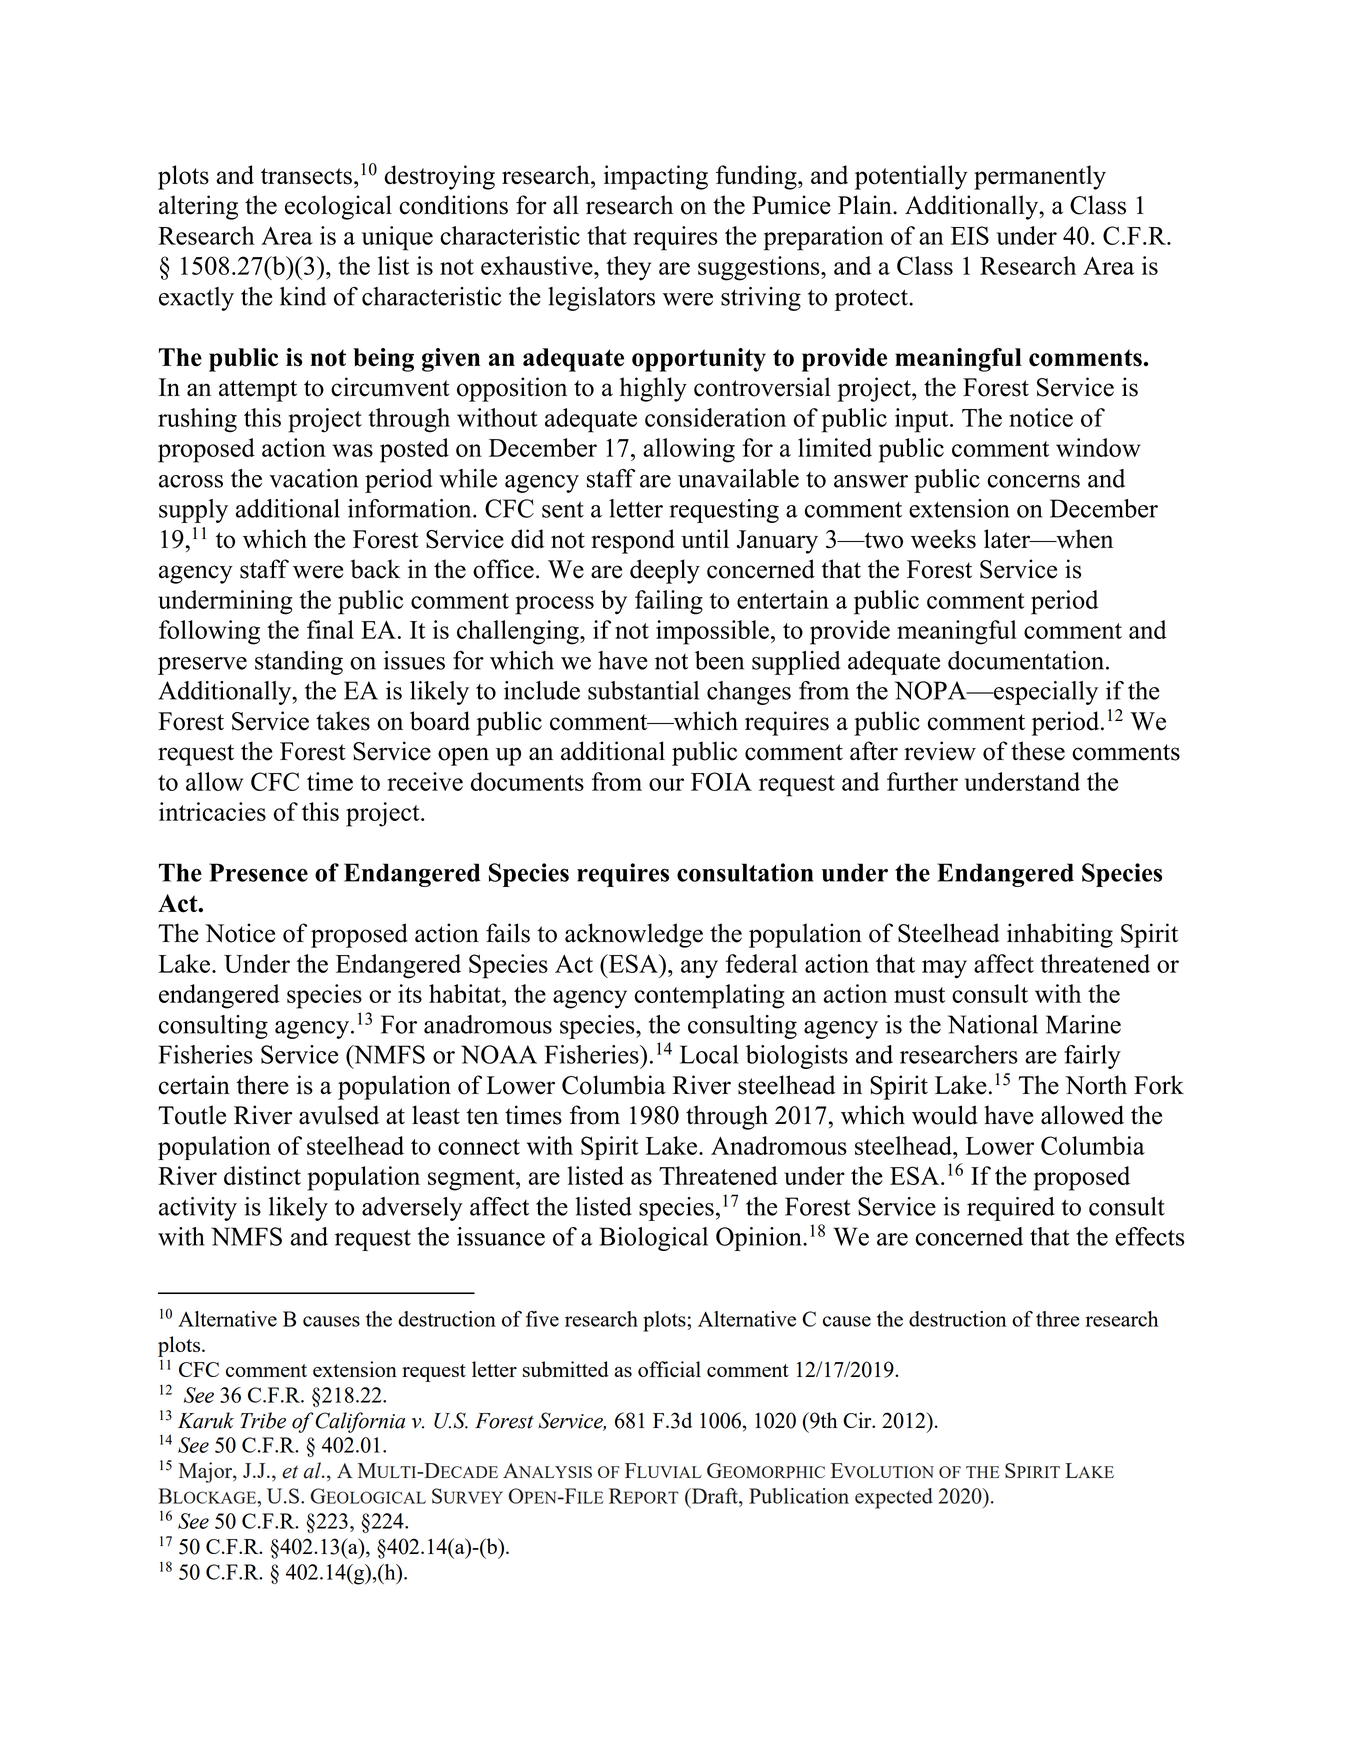  What do you see at coordinates (1040, 177) in the screenshot?
I see `permanently` at bounding box center [1040, 177].
